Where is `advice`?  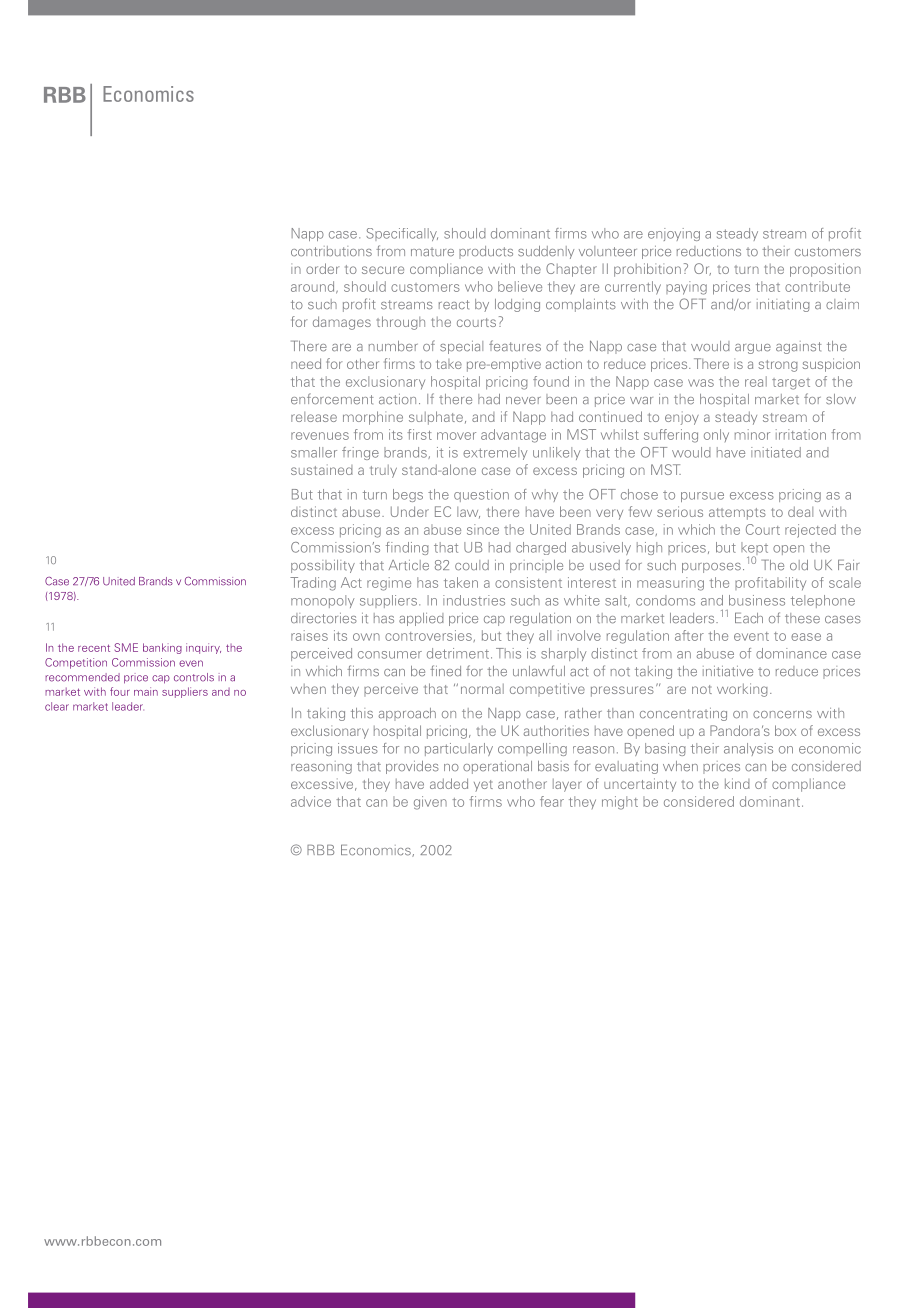
advice is located at coordinates (311, 801).
